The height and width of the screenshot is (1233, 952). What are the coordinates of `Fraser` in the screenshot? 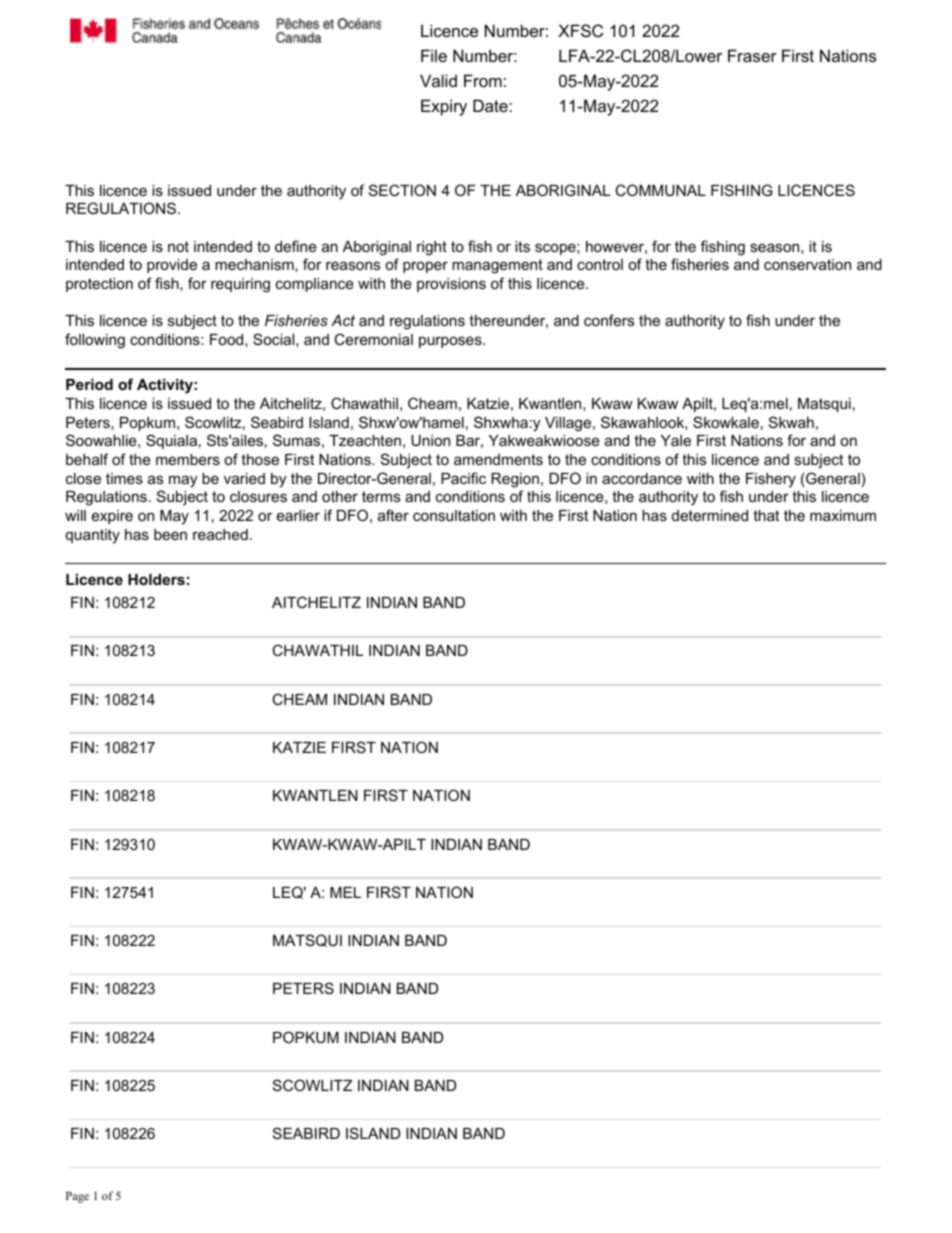 It's located at (752, 55).
